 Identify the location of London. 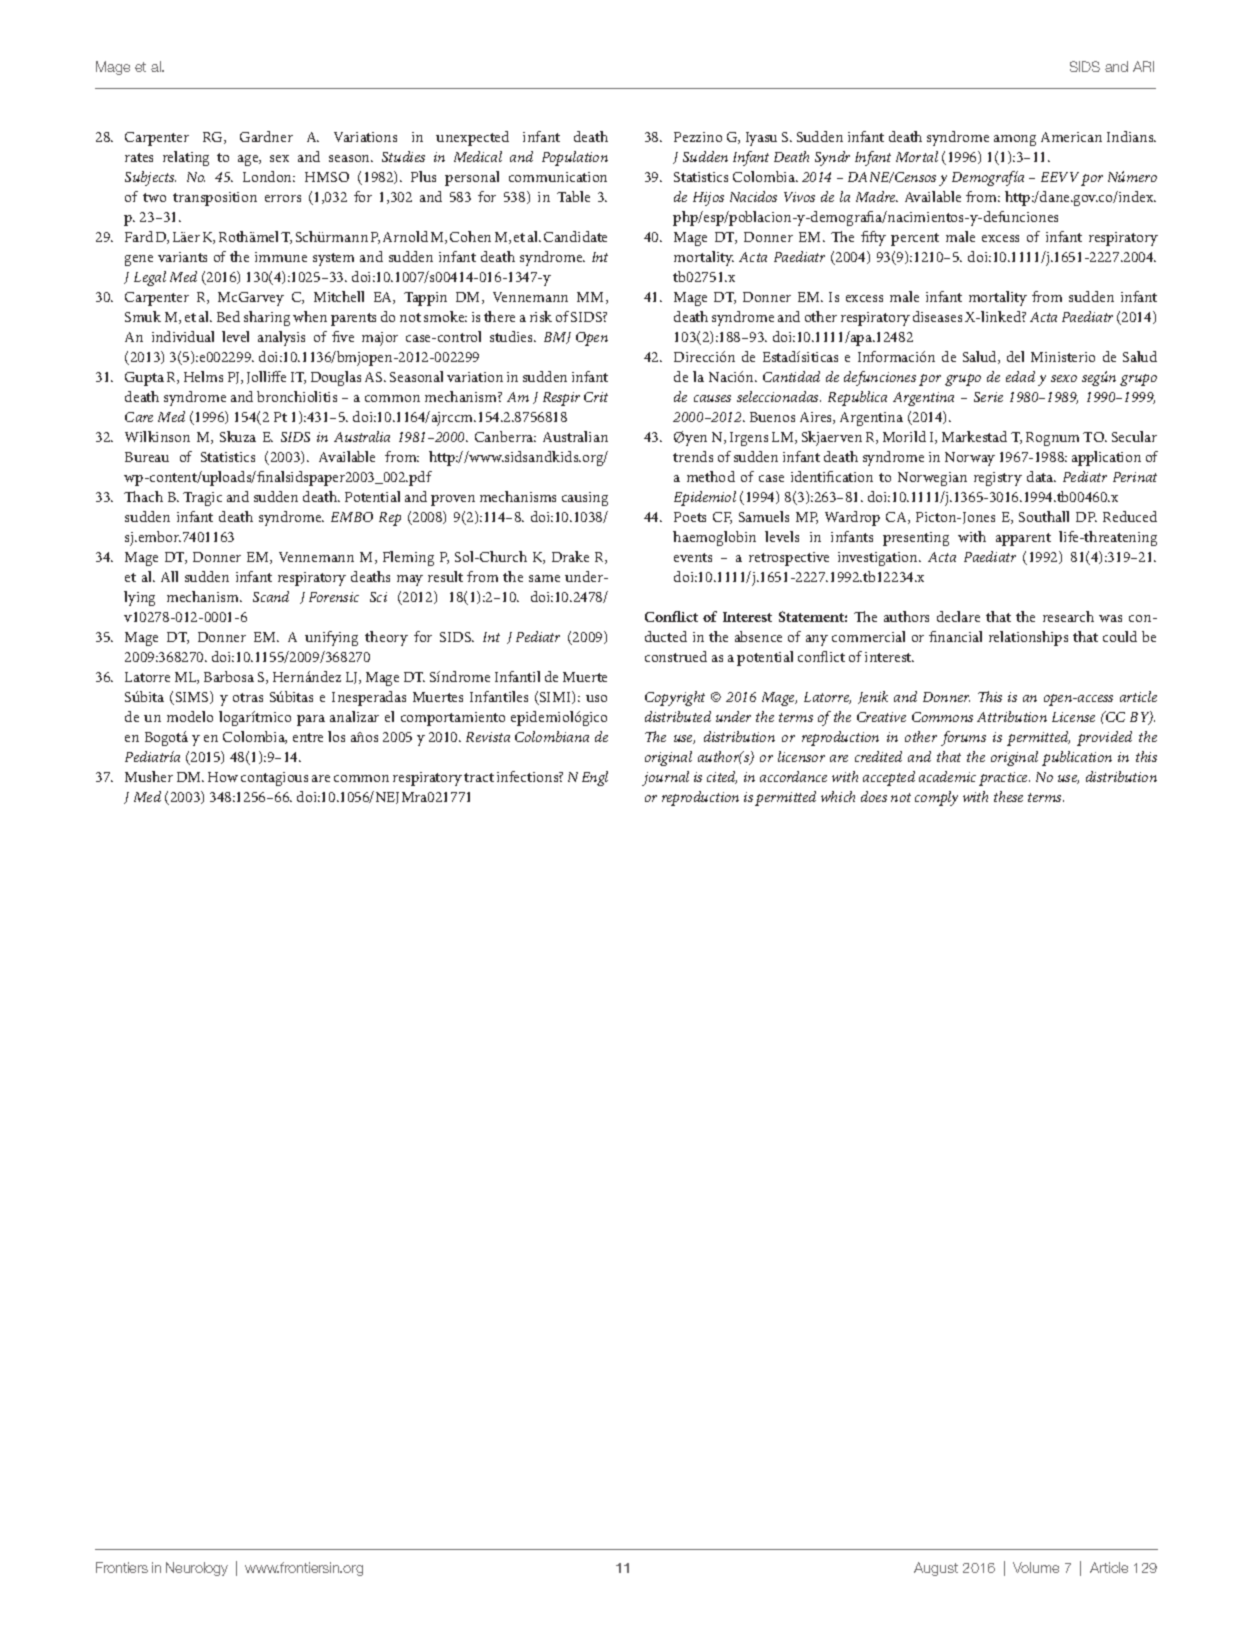
(269, 176).
